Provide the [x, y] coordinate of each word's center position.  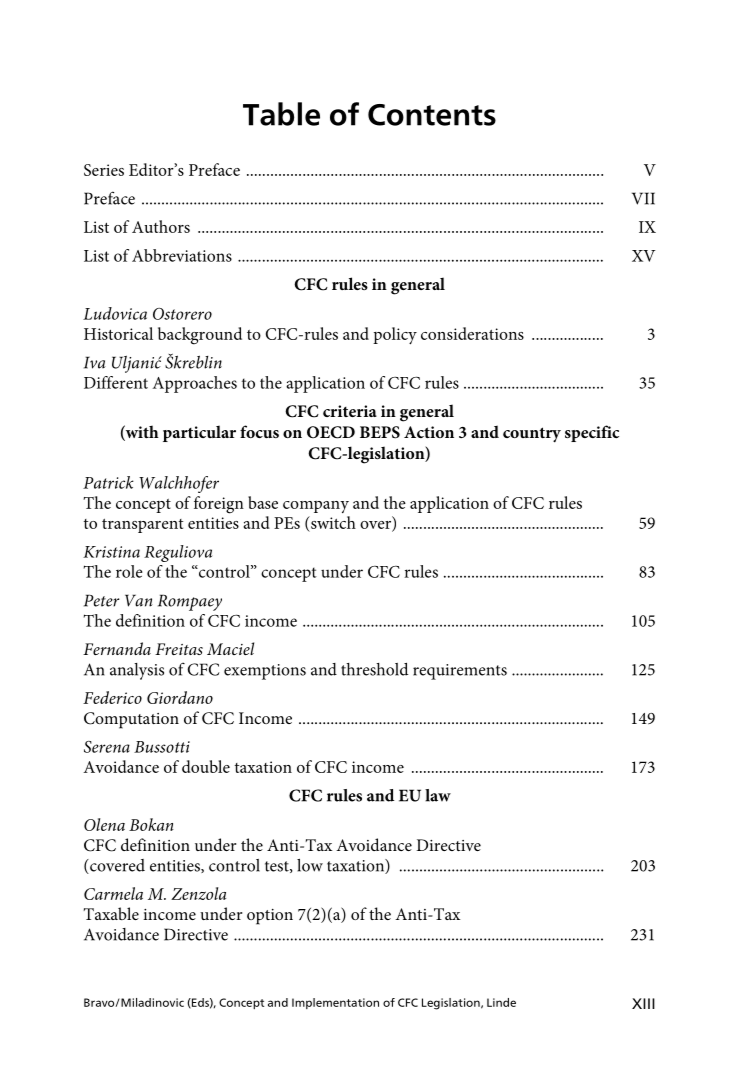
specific [592, 433]
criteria [350, 411]
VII [643, 198]
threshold [374, 669]
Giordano [180, 697]
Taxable [111, 913]
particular [199, 433]
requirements [460, 672]
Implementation [335, 1003]
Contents [432, 115]
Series [104, 170]
